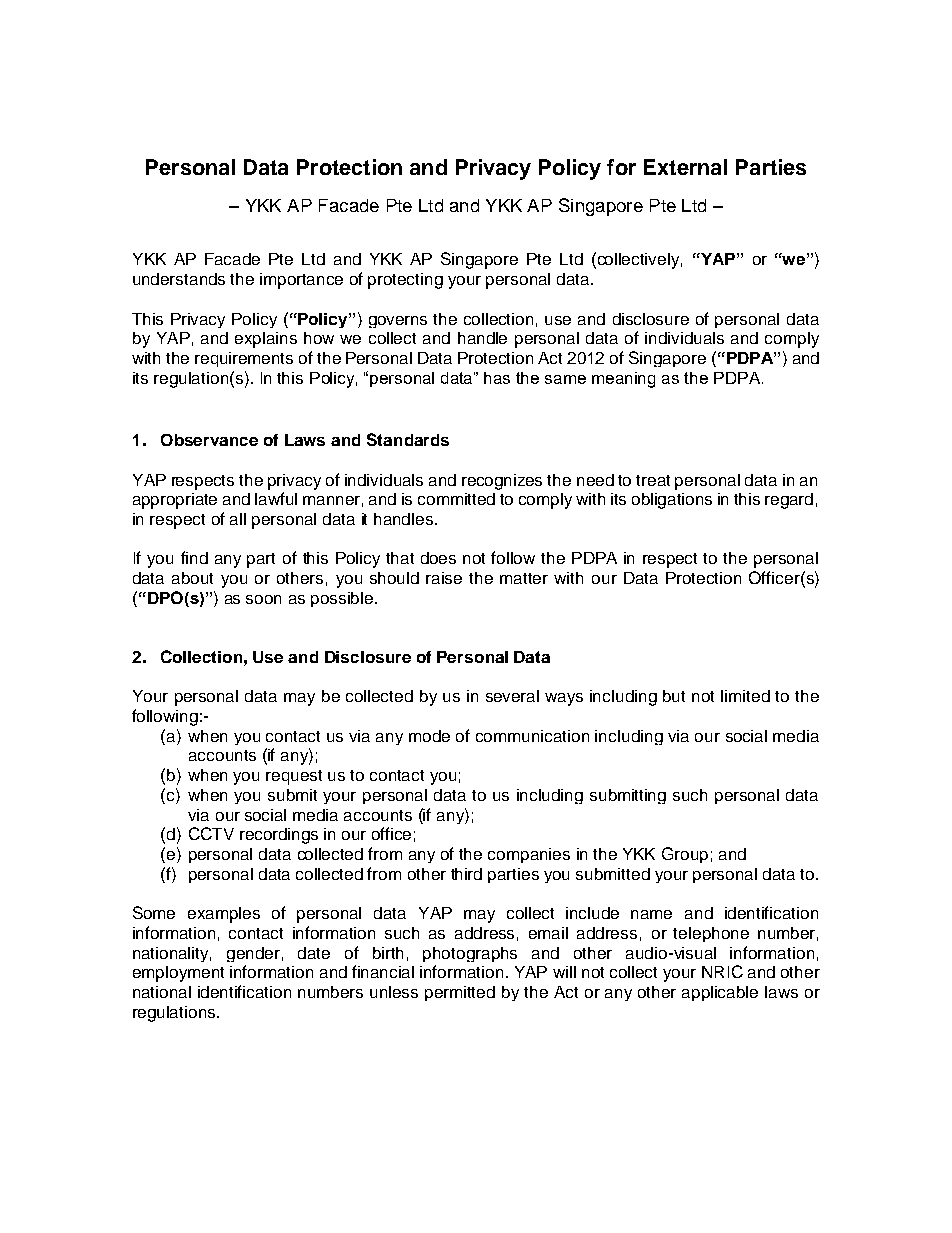  What do you see at coordinates (672, 501) in the image?
I see `obligations` at bounding box center [672, 501].
